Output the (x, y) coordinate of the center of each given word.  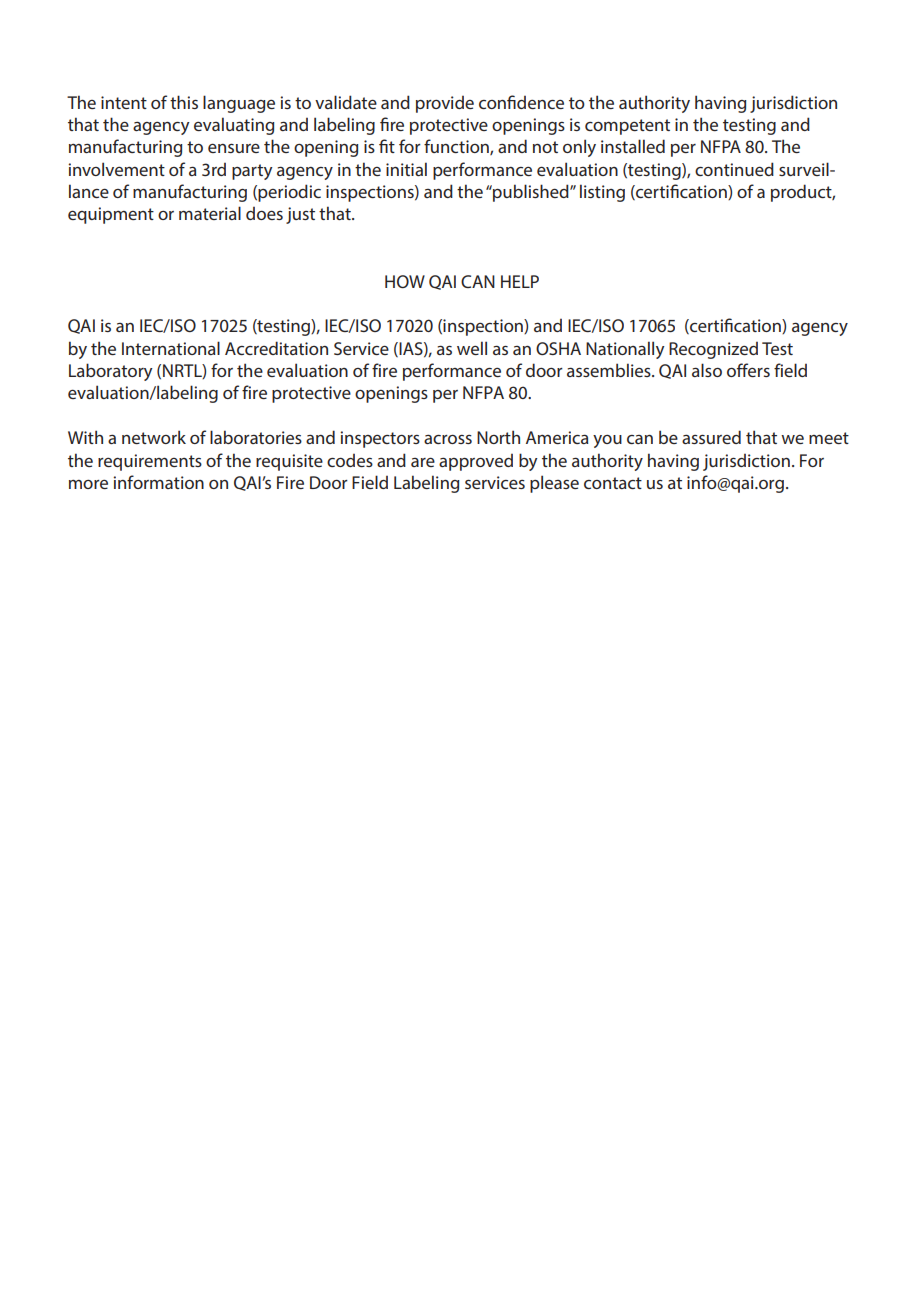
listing (602, 193)
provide (445, 104)
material (210, 213)
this (184, 102)
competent (627, 127)
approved (476, 462)
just (300, 215)
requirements (150, 462)
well (472, 348)
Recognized (713, 350)
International (171, 348)
